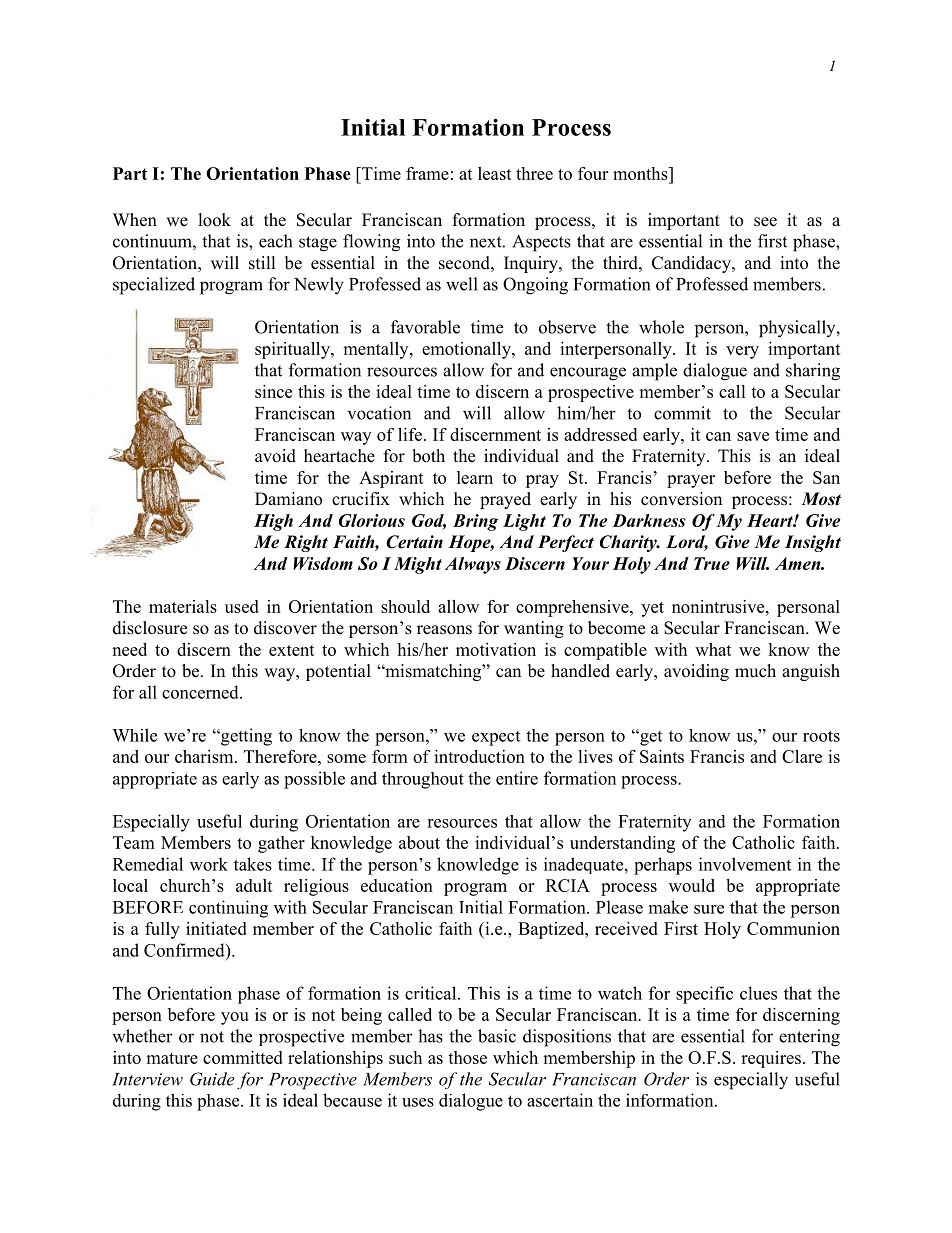 The image size is (952, 1233). I want to click on save, so click(753, 436).
